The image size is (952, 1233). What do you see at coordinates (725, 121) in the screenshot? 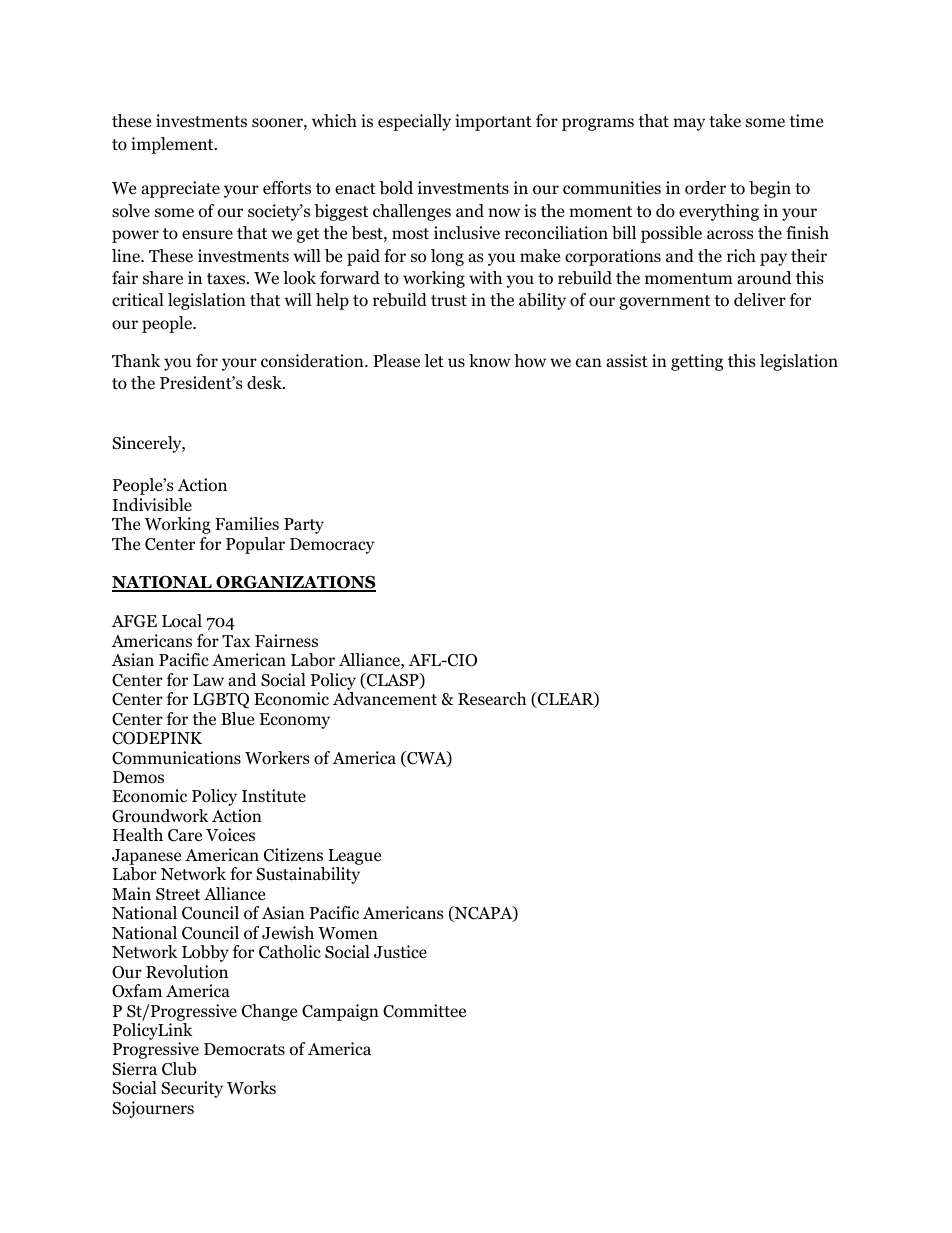
I see `take` at bounding box center [725, 121].
